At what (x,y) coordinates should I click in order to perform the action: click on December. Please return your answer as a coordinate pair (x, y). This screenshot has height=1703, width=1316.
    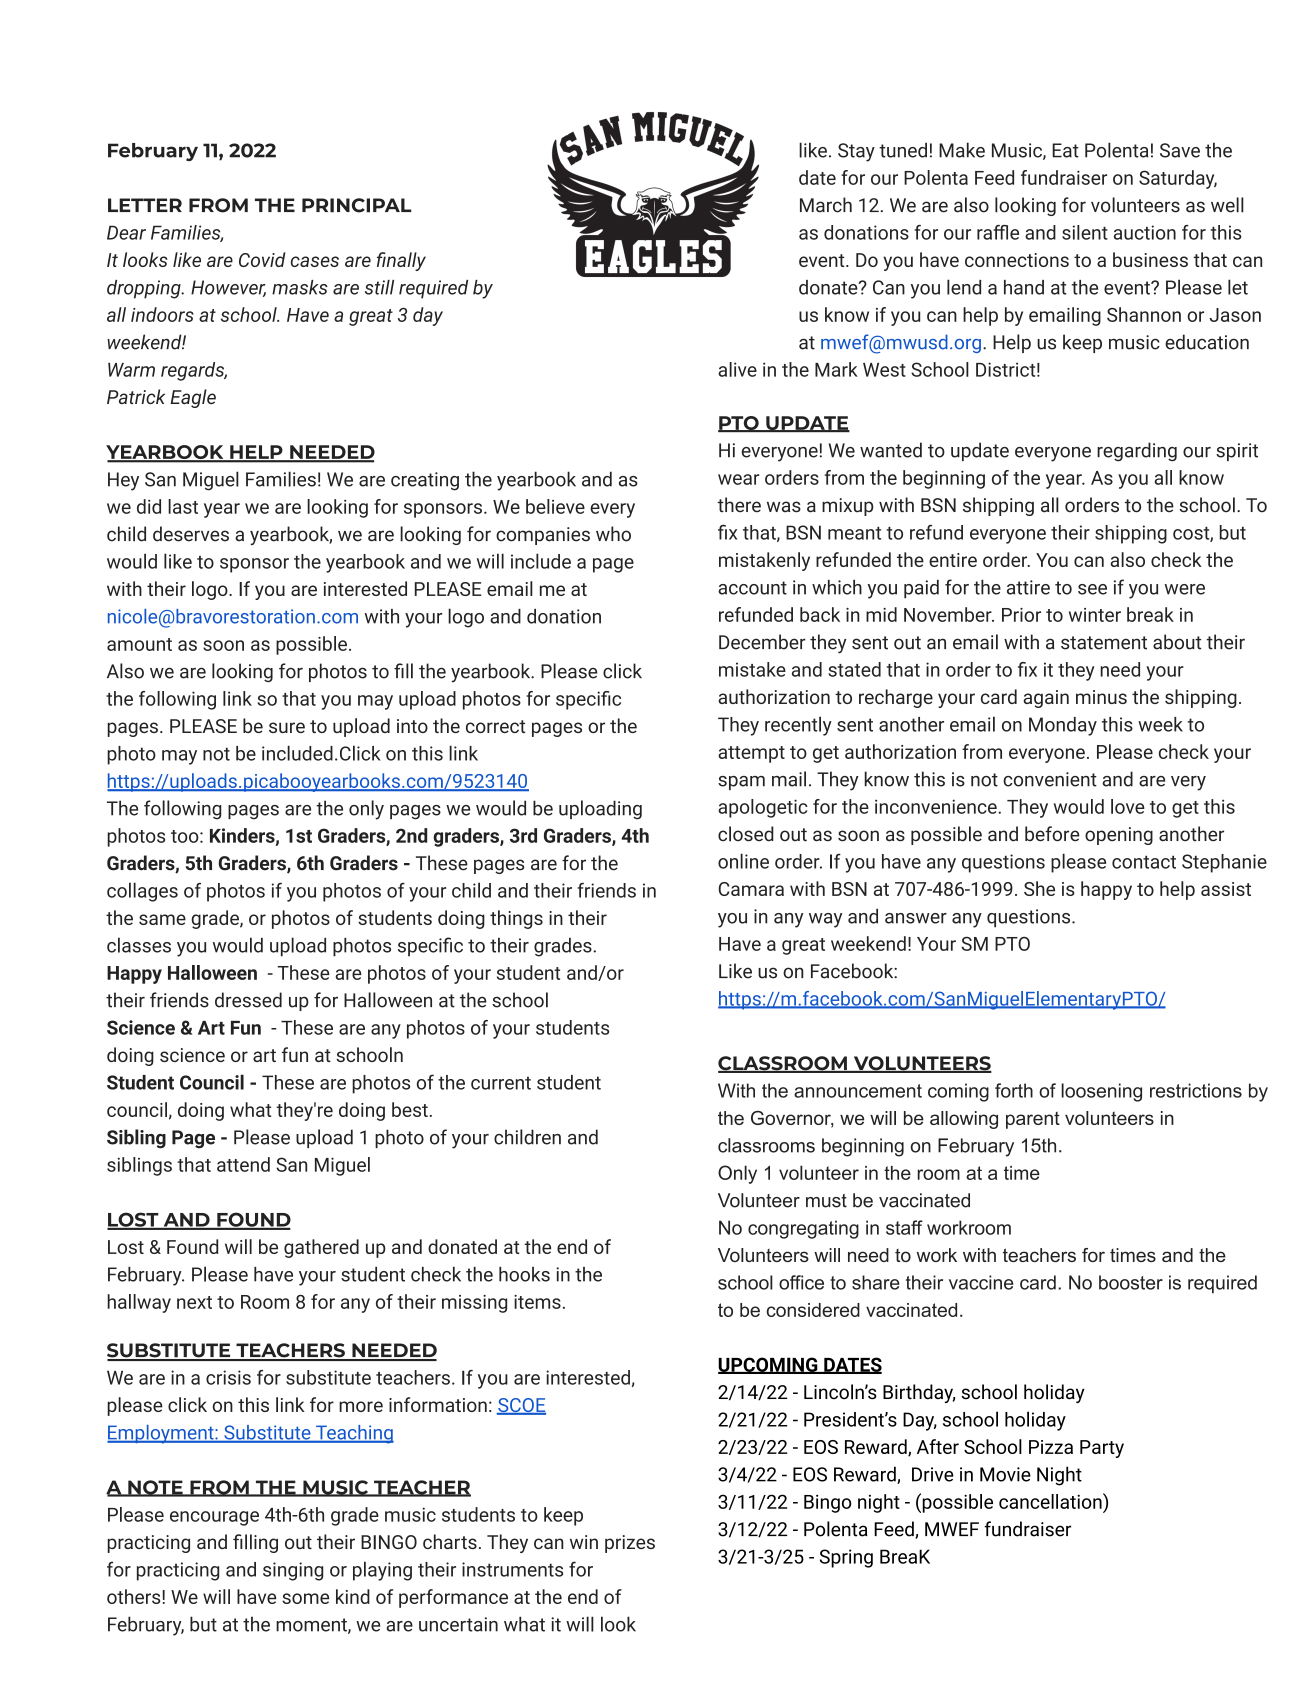
    Looking at the image, I should click on (762, 642).
